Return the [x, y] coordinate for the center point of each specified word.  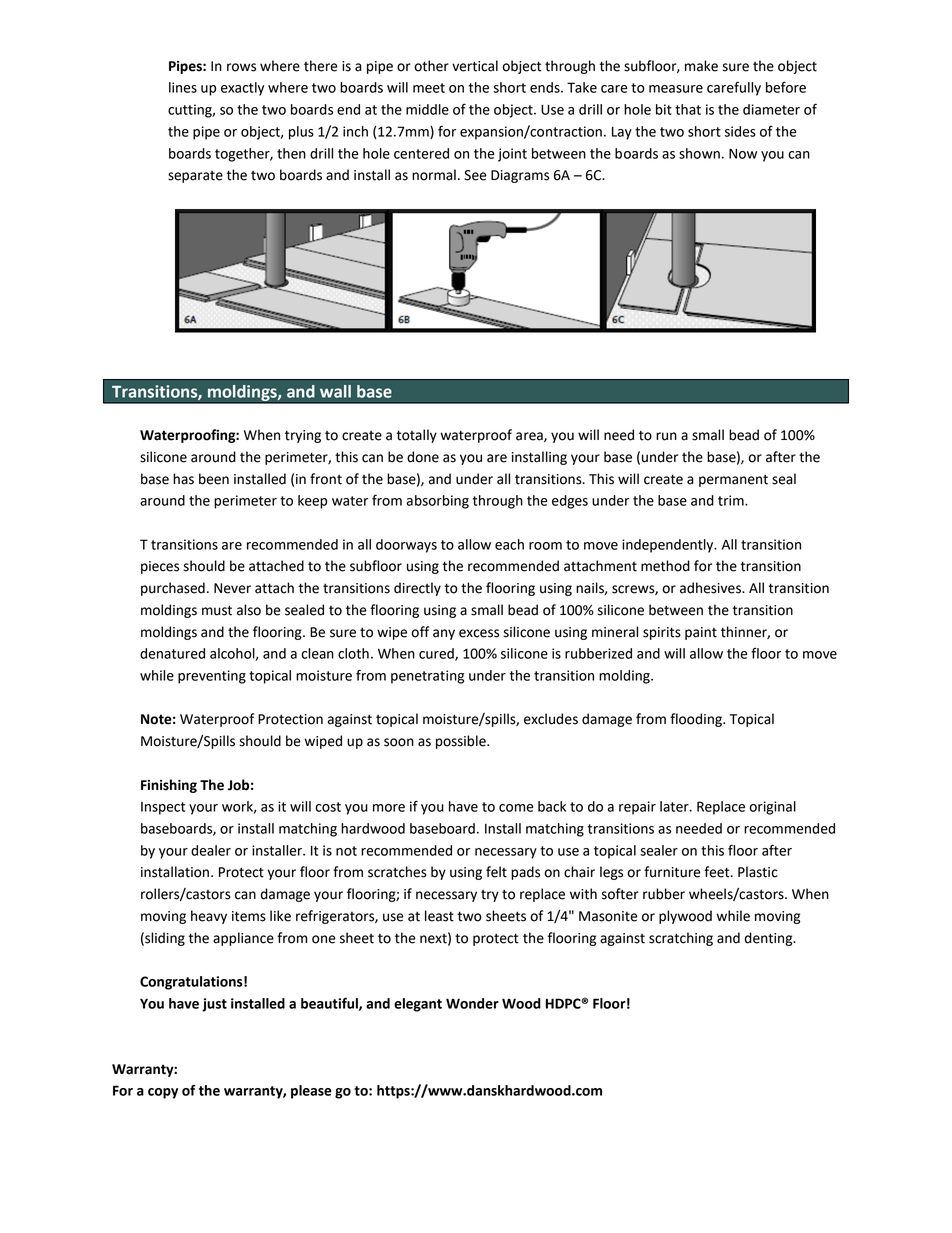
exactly [242, 89]
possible [462, 742]
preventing [212, 677]
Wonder [472, 1003]
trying [303, 436]
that [688, 109]
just [214, 1005]
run [666, 436]
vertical [475, 66]
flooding [697, 720]
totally [416, 436]
